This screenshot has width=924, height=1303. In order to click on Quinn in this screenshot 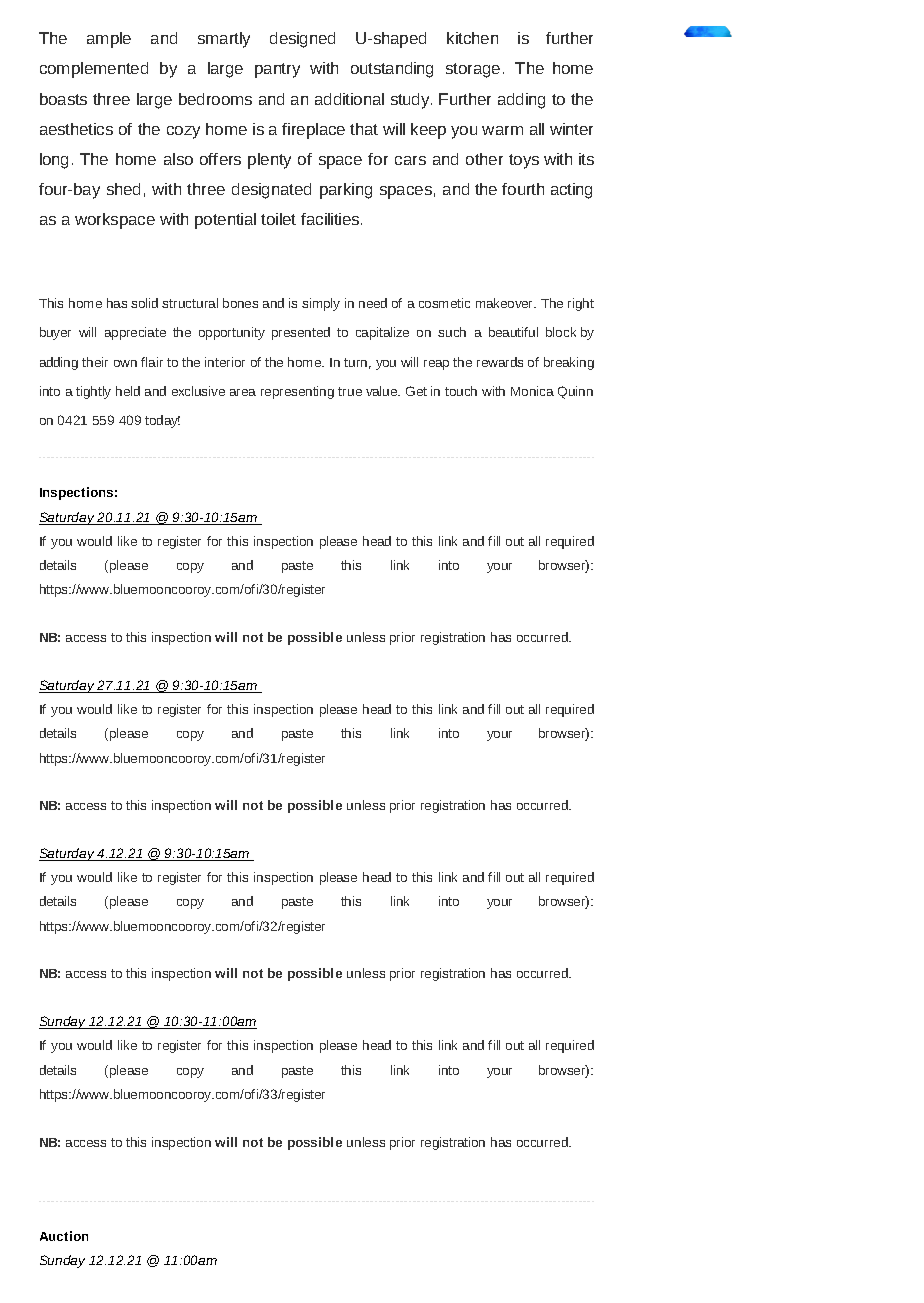, I will do `click(575, 392)`.
